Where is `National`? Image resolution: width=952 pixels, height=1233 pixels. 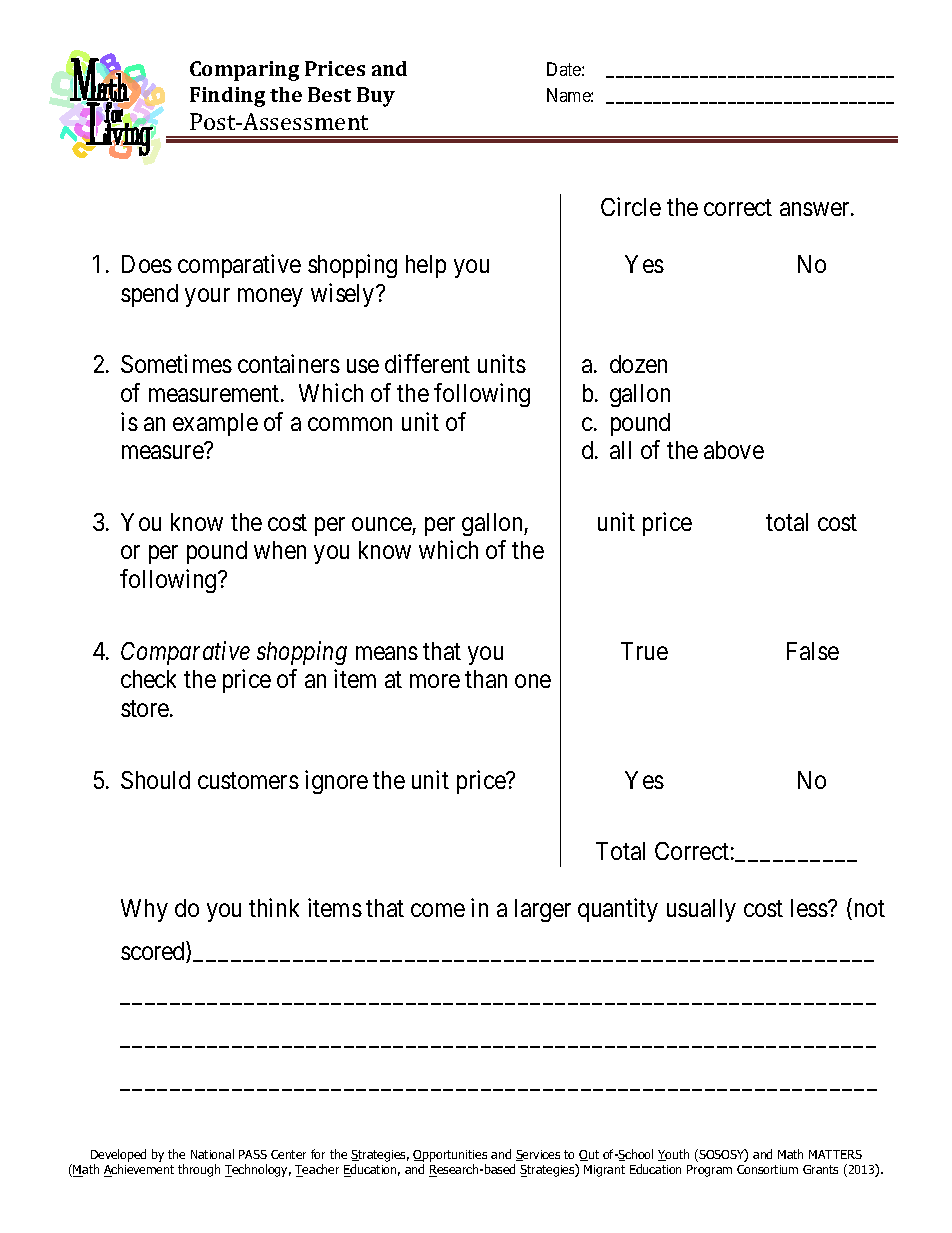 National is located at coordinates (212, 1154).
